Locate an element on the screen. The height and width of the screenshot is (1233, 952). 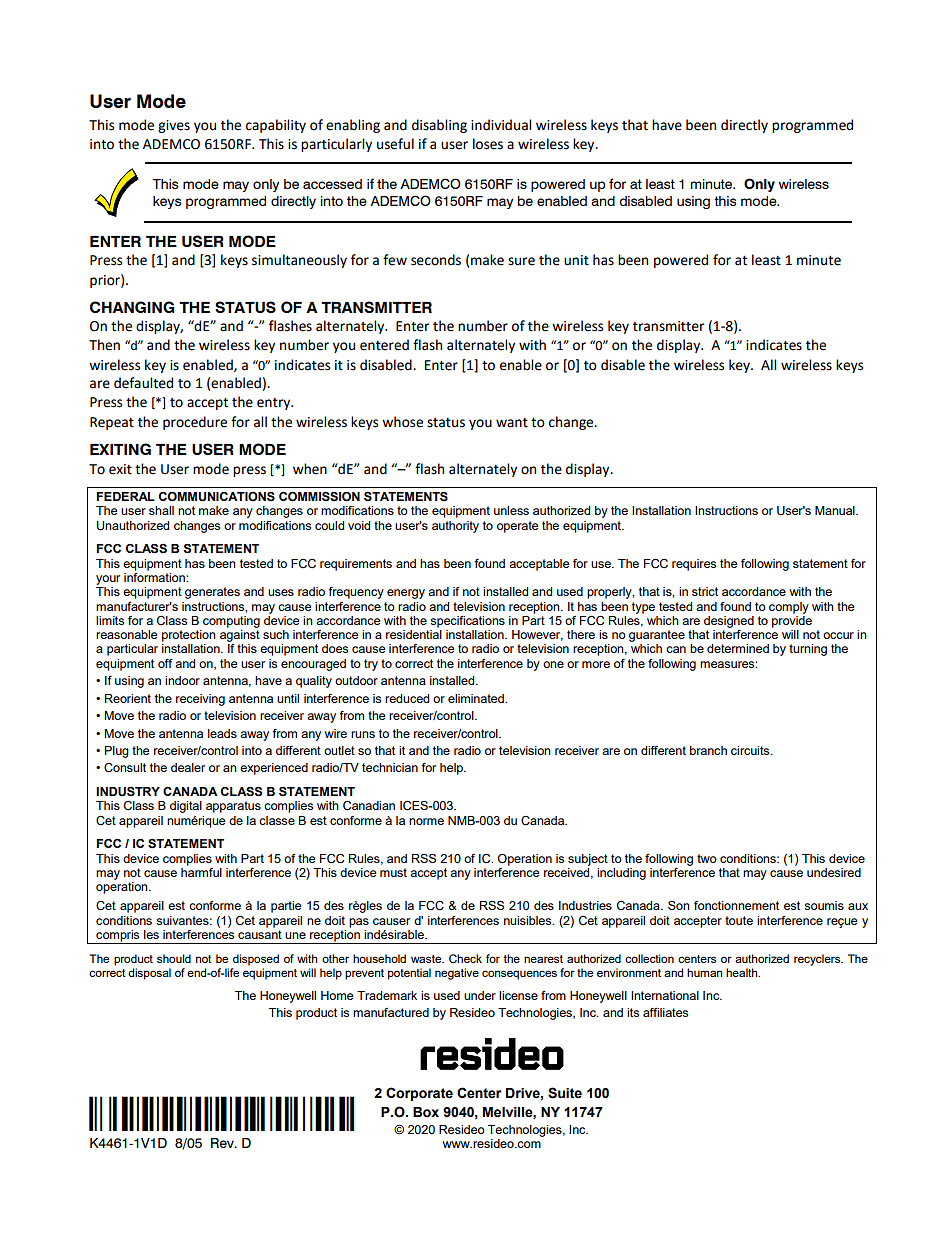
must is located at coordinates (393, 872).
